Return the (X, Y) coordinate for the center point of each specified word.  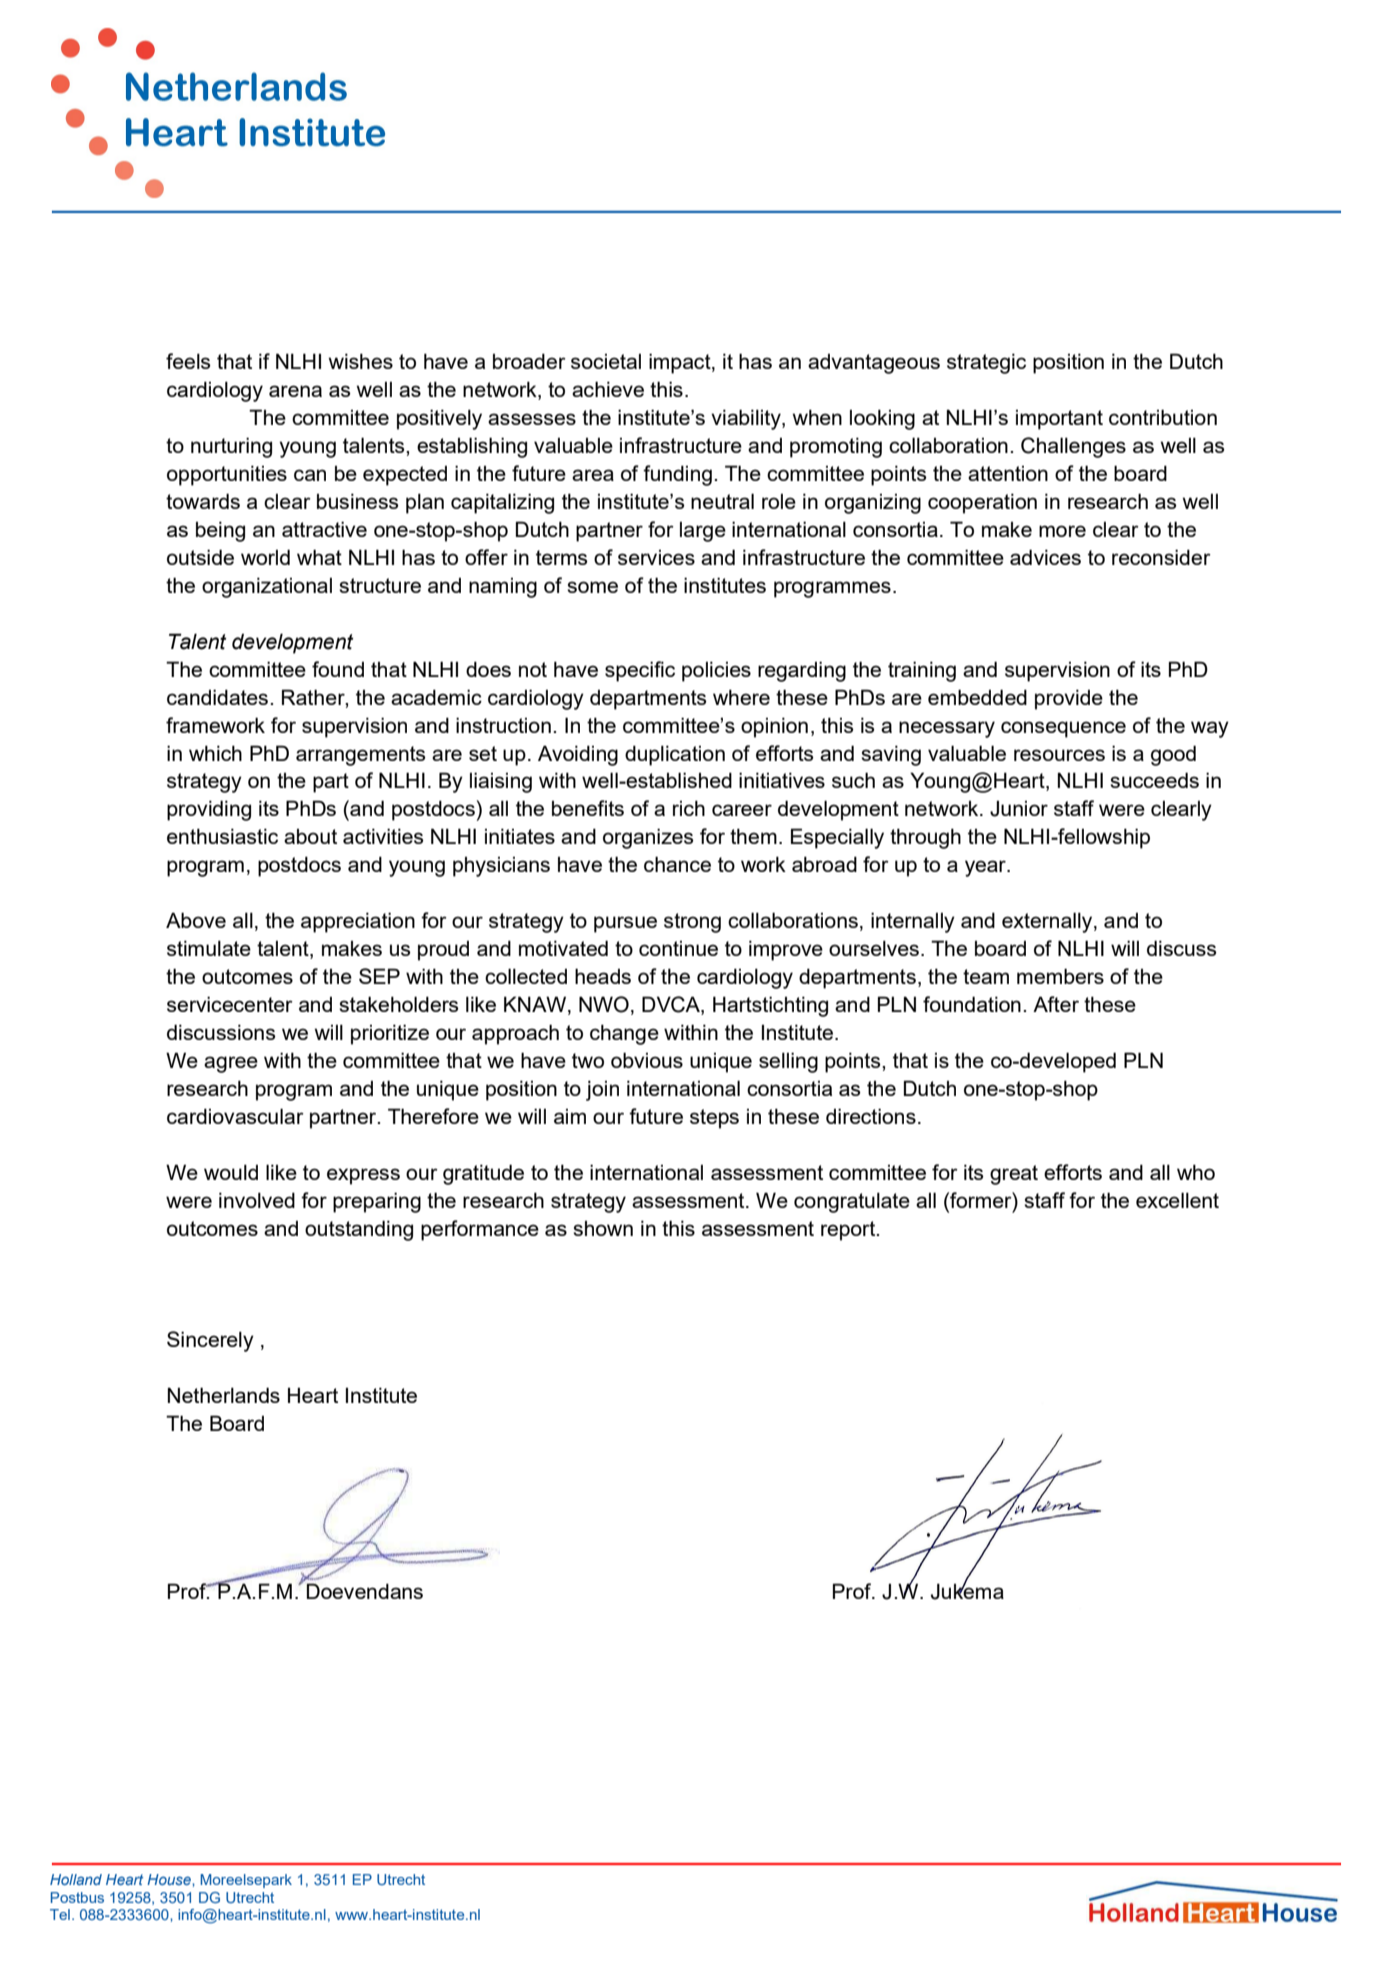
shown (603, 1228)
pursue (625, 924)
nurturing (231, 447)
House (170, 1879)
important (1059, 420)
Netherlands (224, 1395)
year (986, 868)
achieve (608, 389)
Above (196, 920)
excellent (1177, 1200)
